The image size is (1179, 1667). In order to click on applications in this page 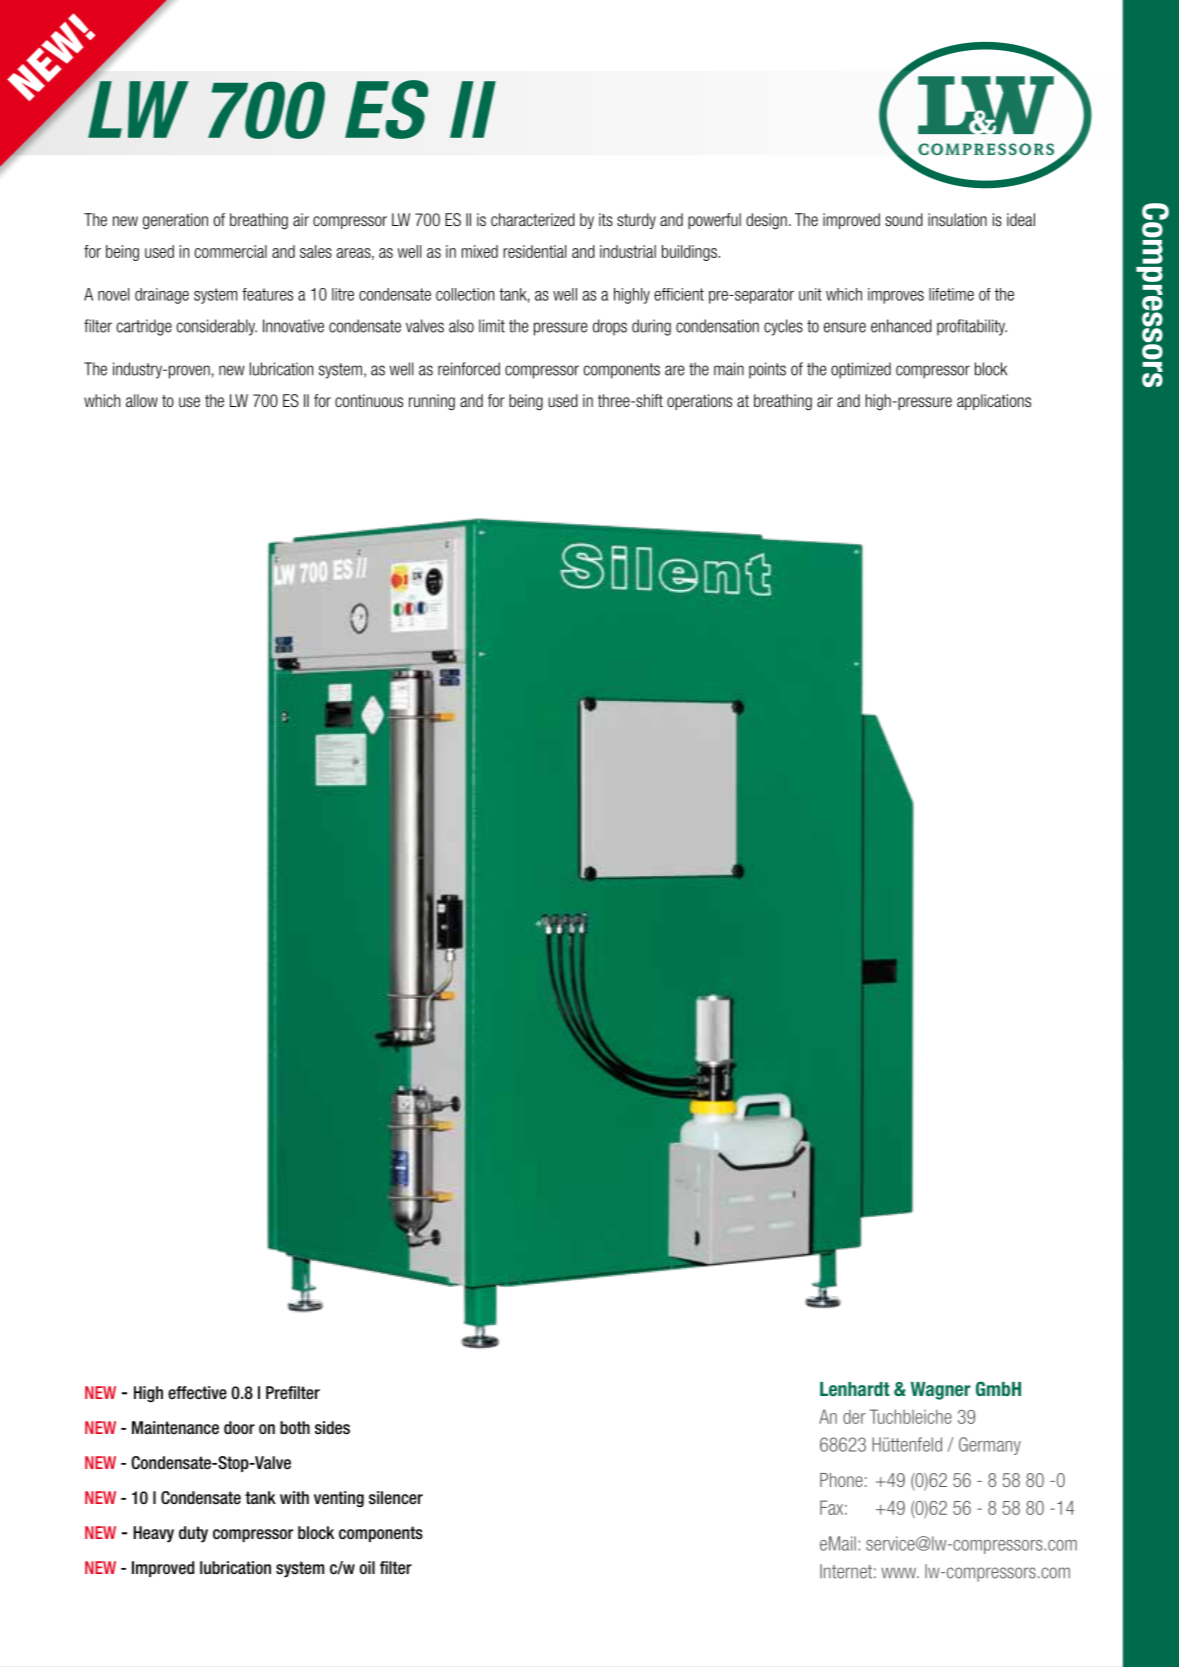, I will do `click(994, 402)`.
